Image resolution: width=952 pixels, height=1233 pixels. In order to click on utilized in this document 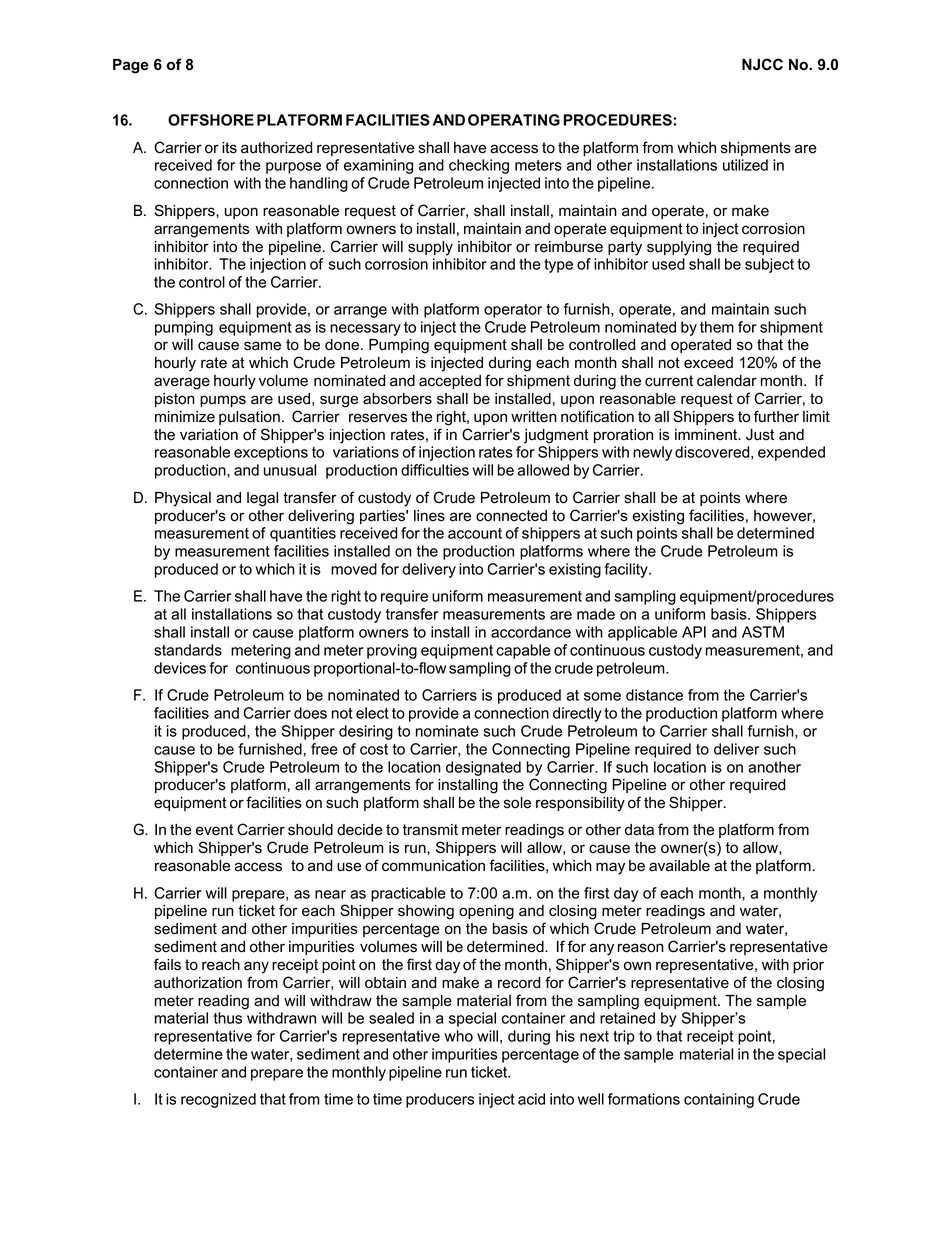, I will do `click(745, 165)`.
